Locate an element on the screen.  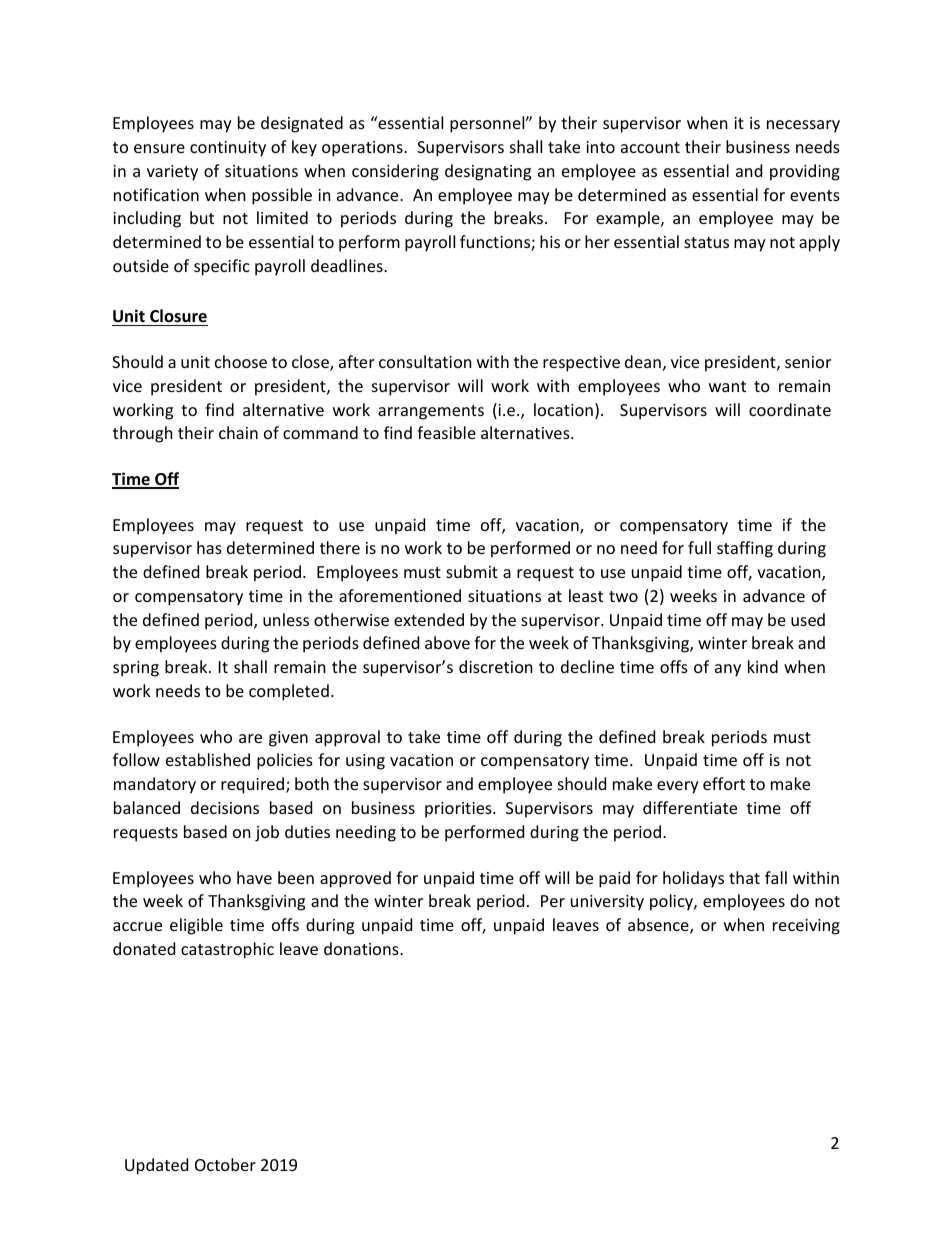
effort is located at coordinates (724, 783).
